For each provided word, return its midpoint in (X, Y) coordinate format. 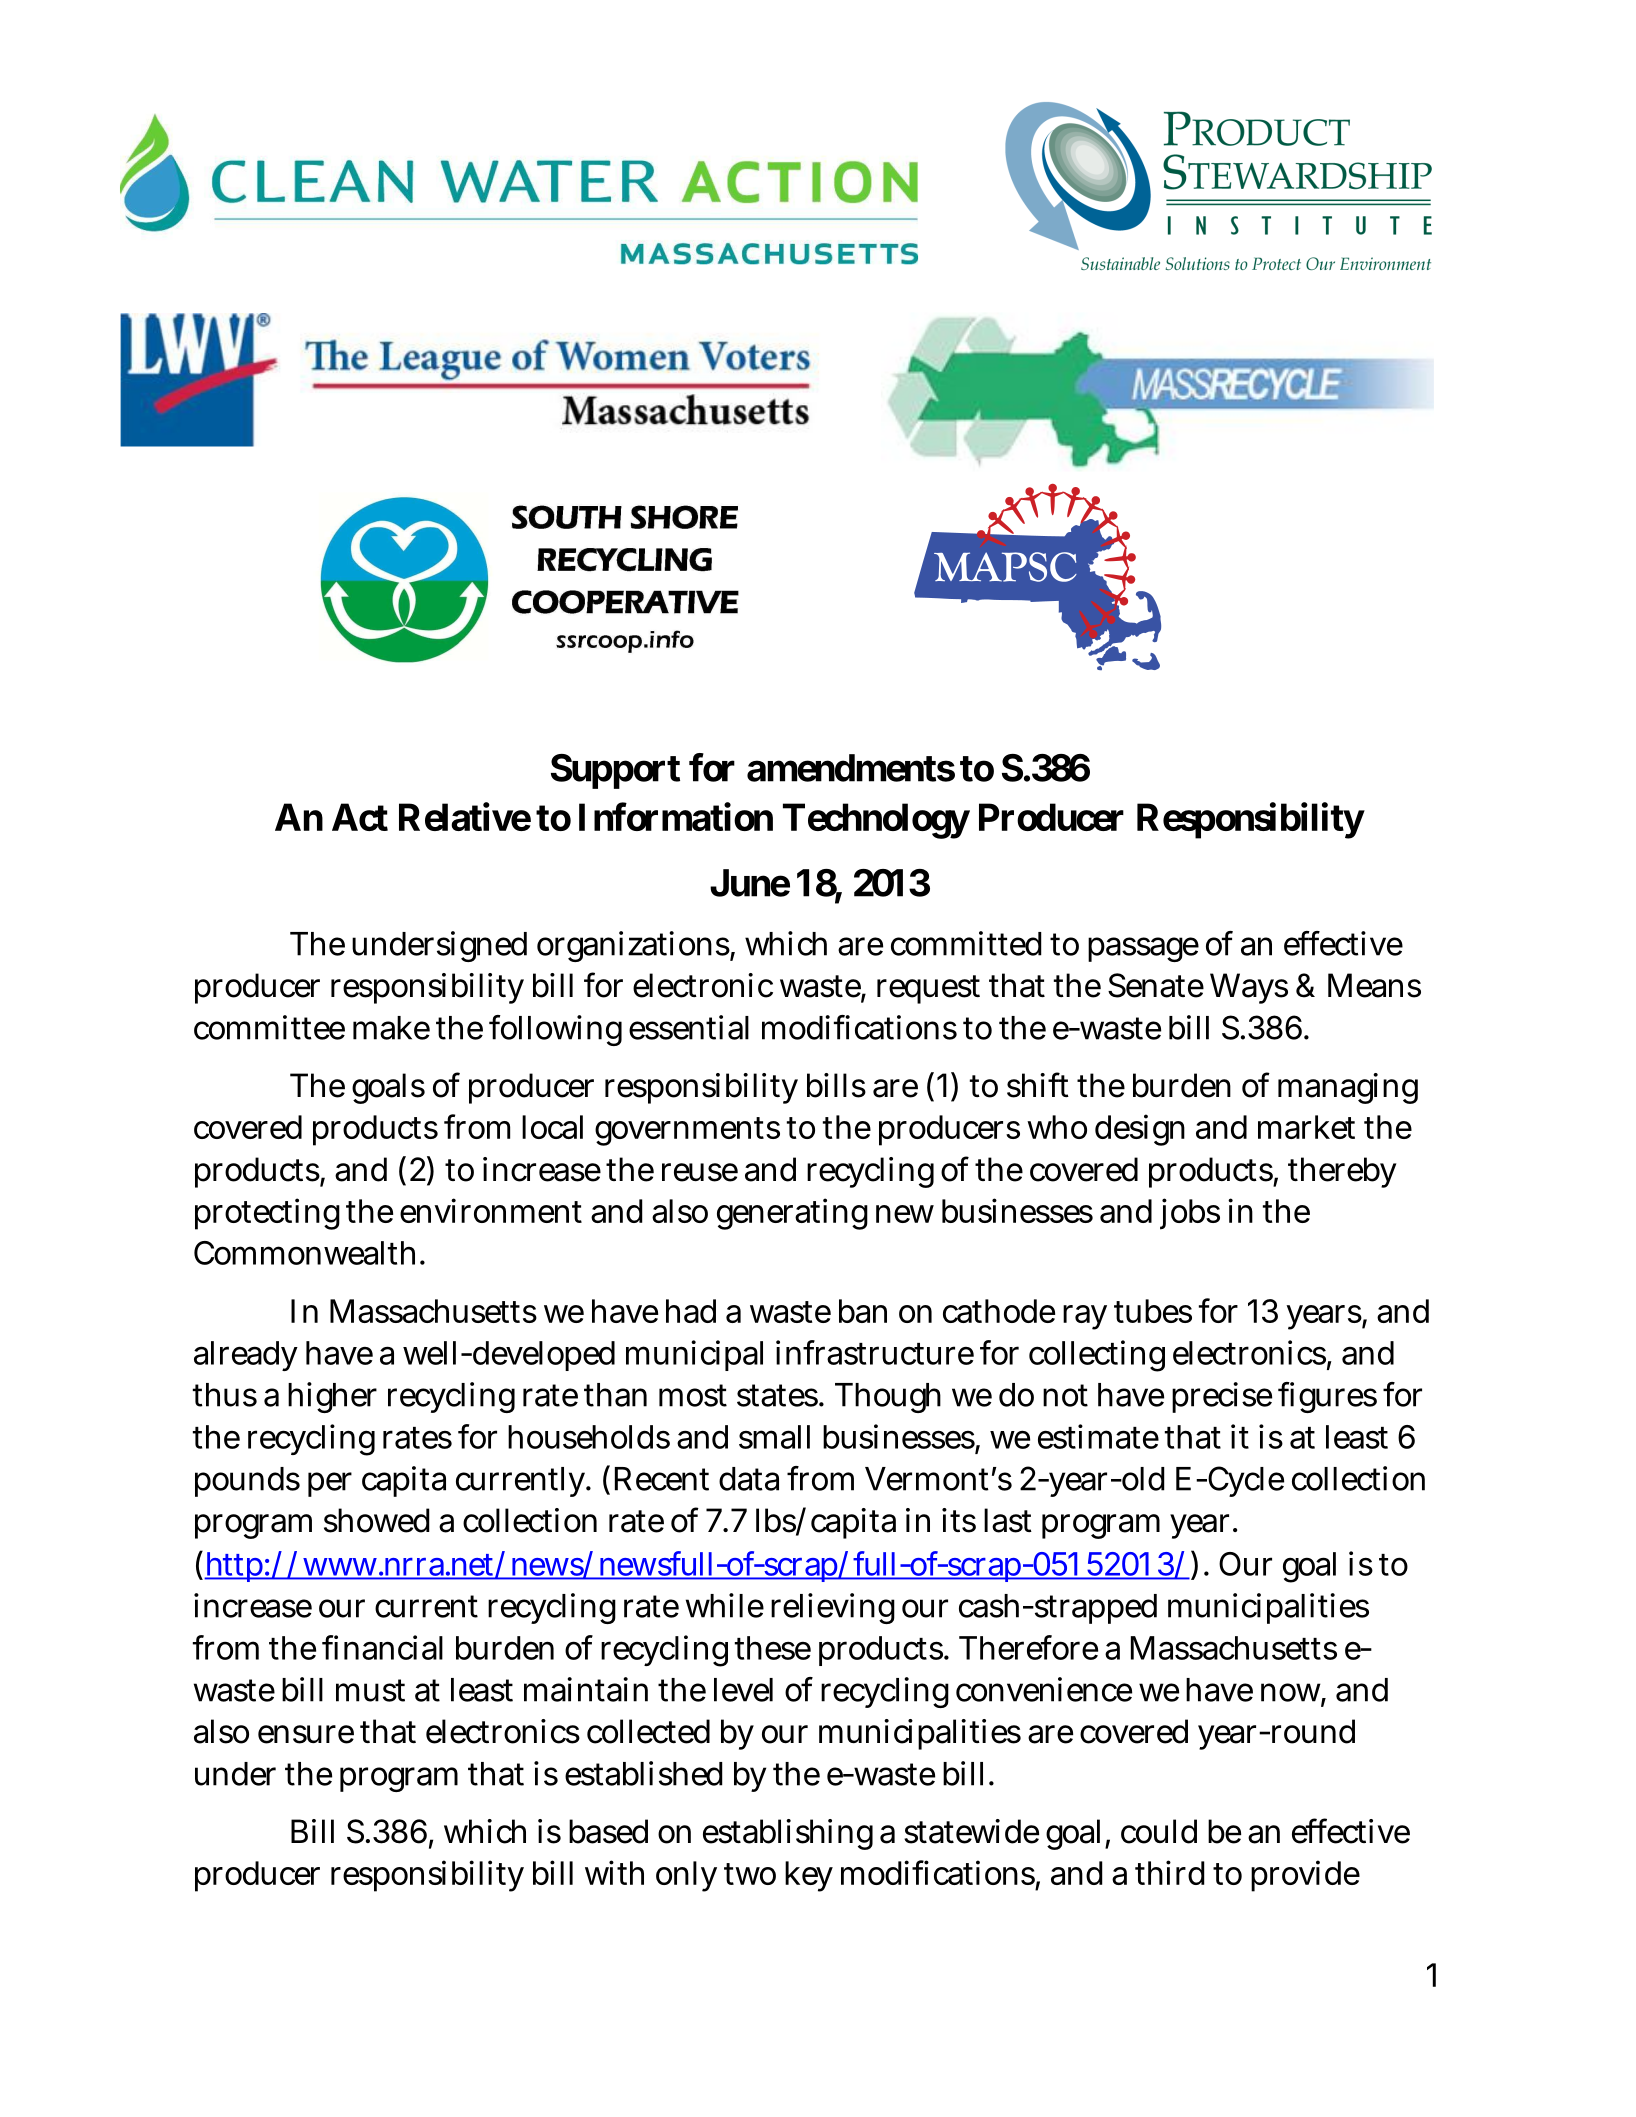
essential (689, 1027)
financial (382, 1647)
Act (360, 817)
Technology (876, 821)
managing (1348, 1088)
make (391, 1028)
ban (863, 1311)
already (246, 1356)
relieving (833, 1608)
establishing (788, 1834)
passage (1143, 949)
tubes (1153, 1311)
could (1159, 1831)
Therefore (1028, 1647)
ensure (306, 1734)
